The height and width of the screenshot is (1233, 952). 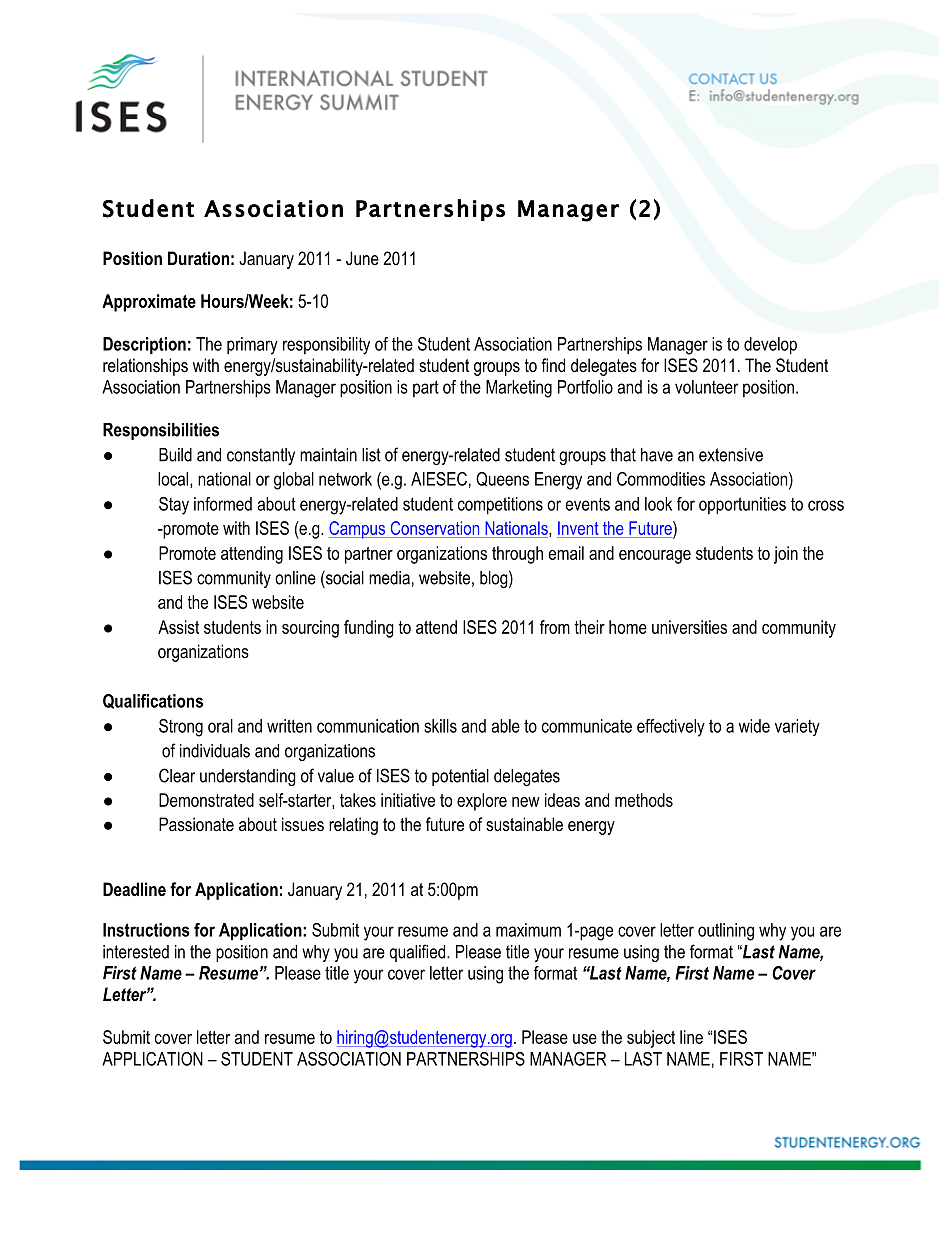 What do you see at coordinates (742, 506) in the screenshot?
I see `opportunities` at bounding box center [742, 506].
